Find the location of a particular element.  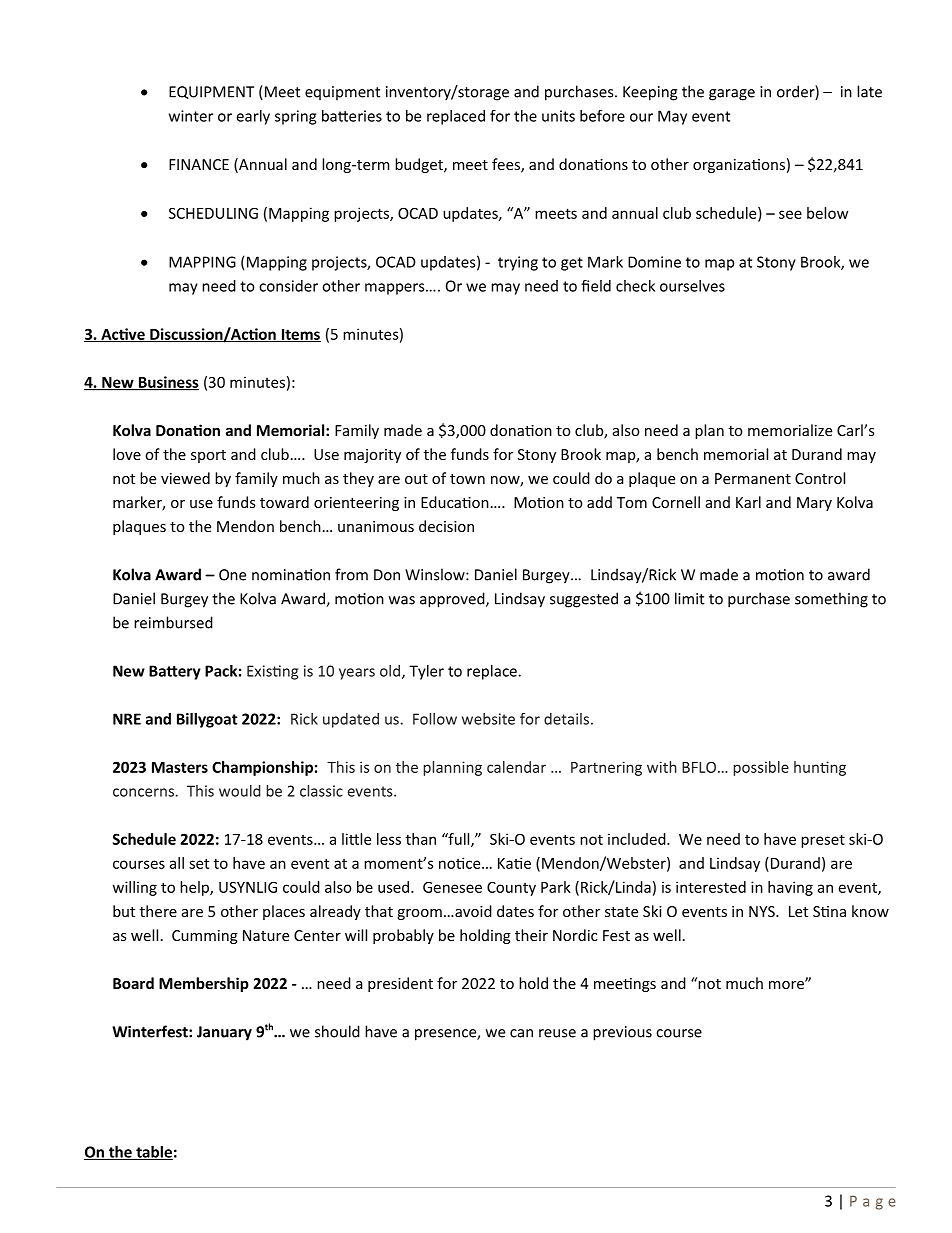

table is located at coordinates (153, 1153).
